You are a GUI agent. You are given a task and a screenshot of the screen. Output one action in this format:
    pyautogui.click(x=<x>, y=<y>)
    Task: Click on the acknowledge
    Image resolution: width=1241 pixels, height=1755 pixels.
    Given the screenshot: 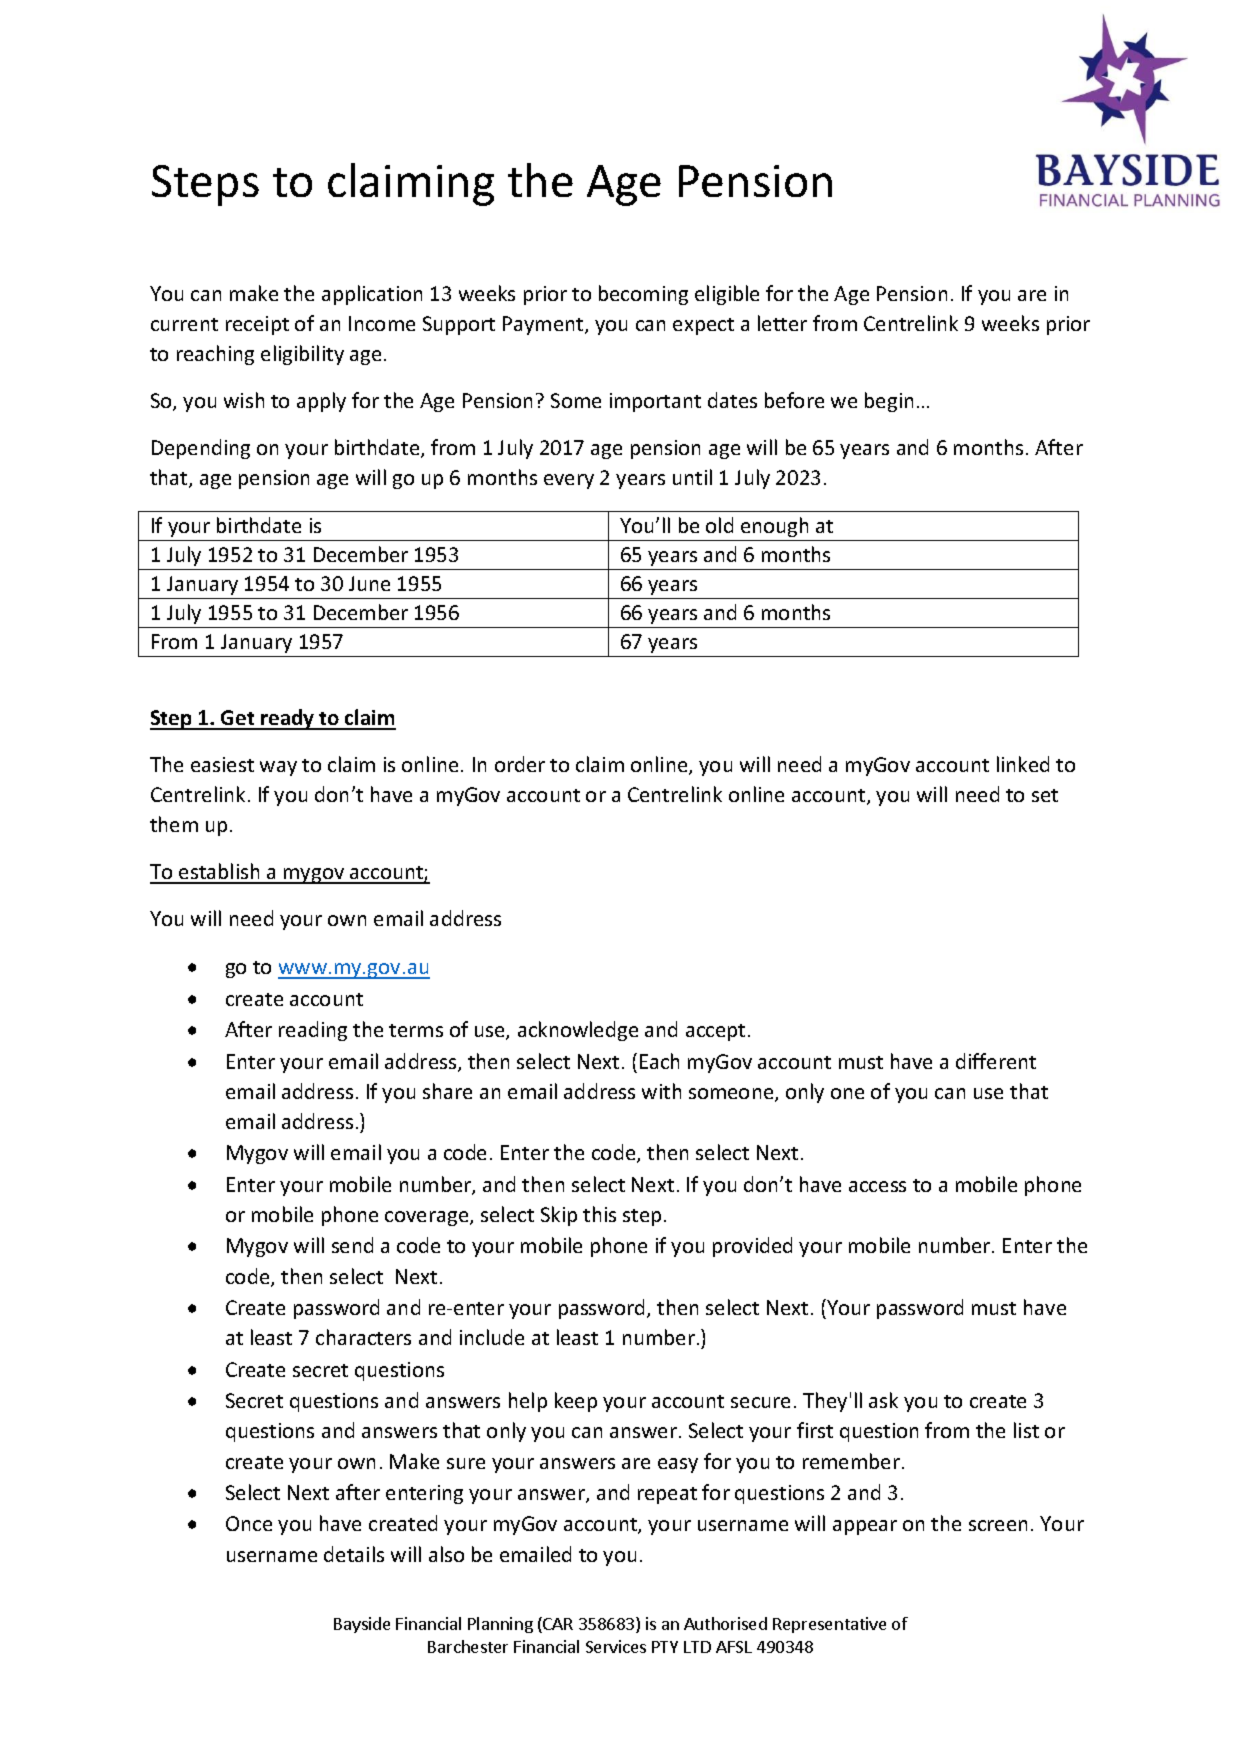 What is the action you would take?
    pyautogui.click(x=578, y=1031)
